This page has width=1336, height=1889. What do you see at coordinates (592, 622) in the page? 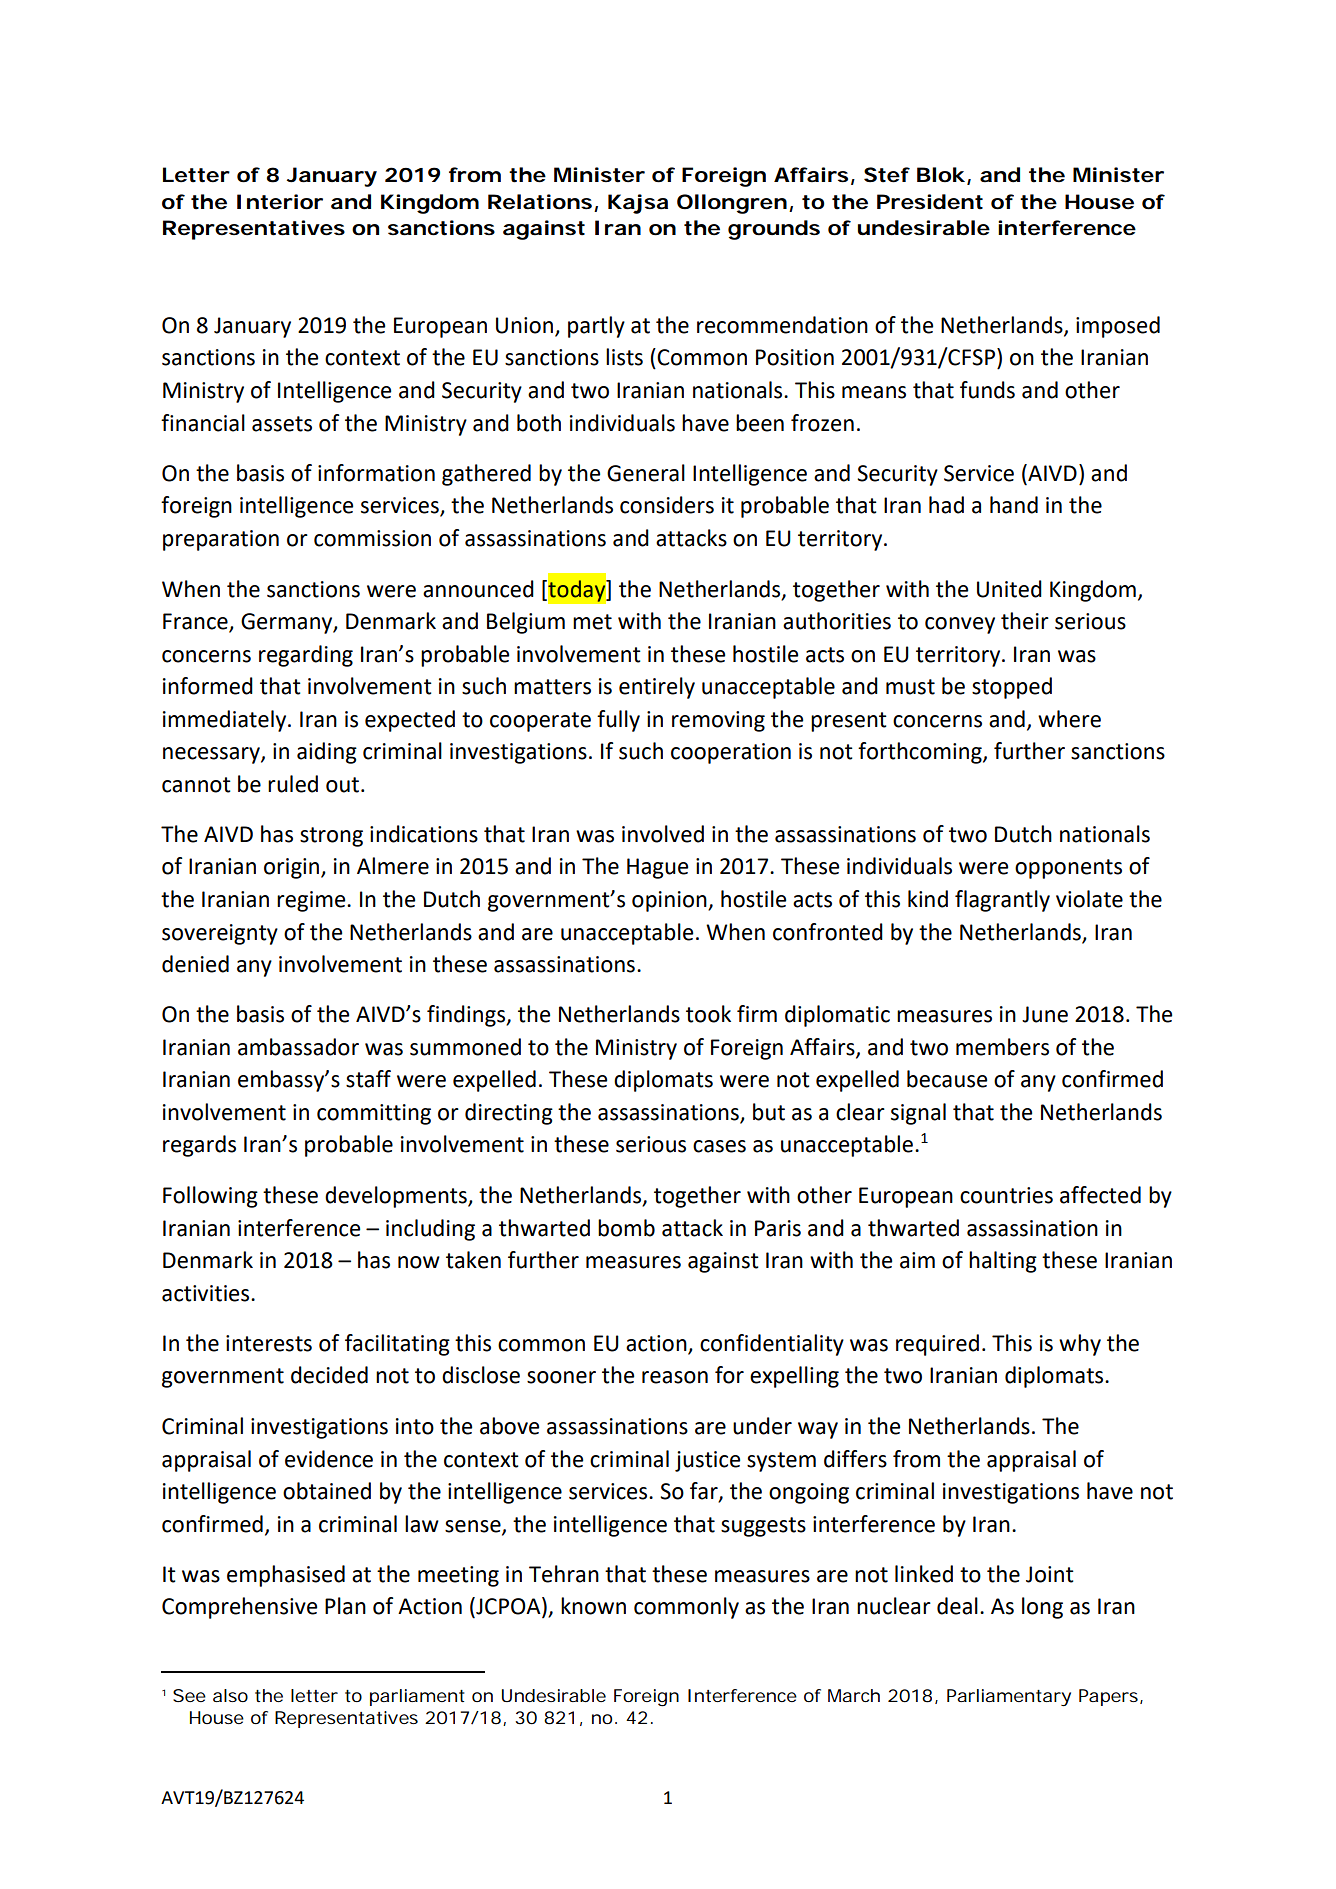
I see `met` at bounding box center [592, 622].
